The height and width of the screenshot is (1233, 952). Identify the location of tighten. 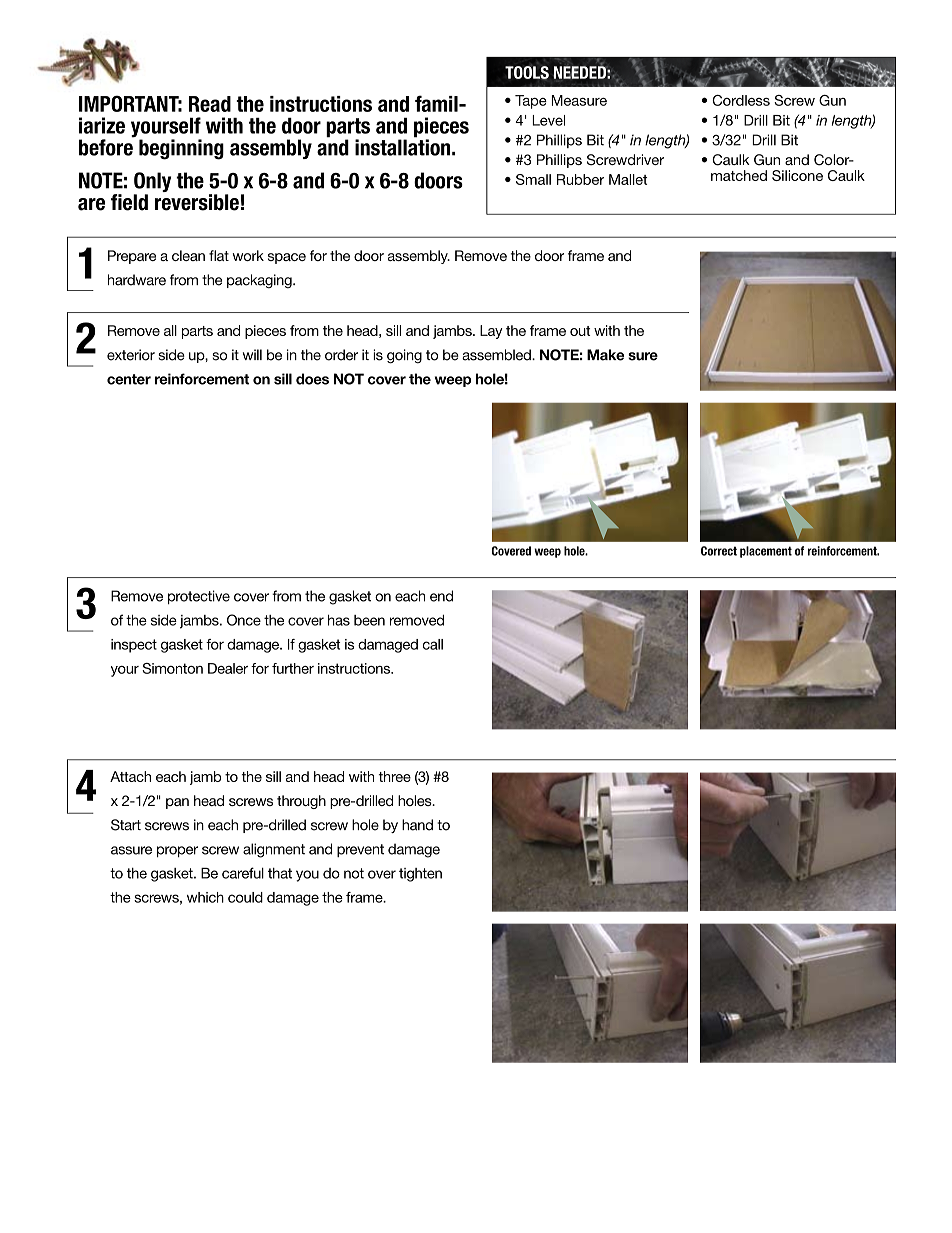
(420, 875).
